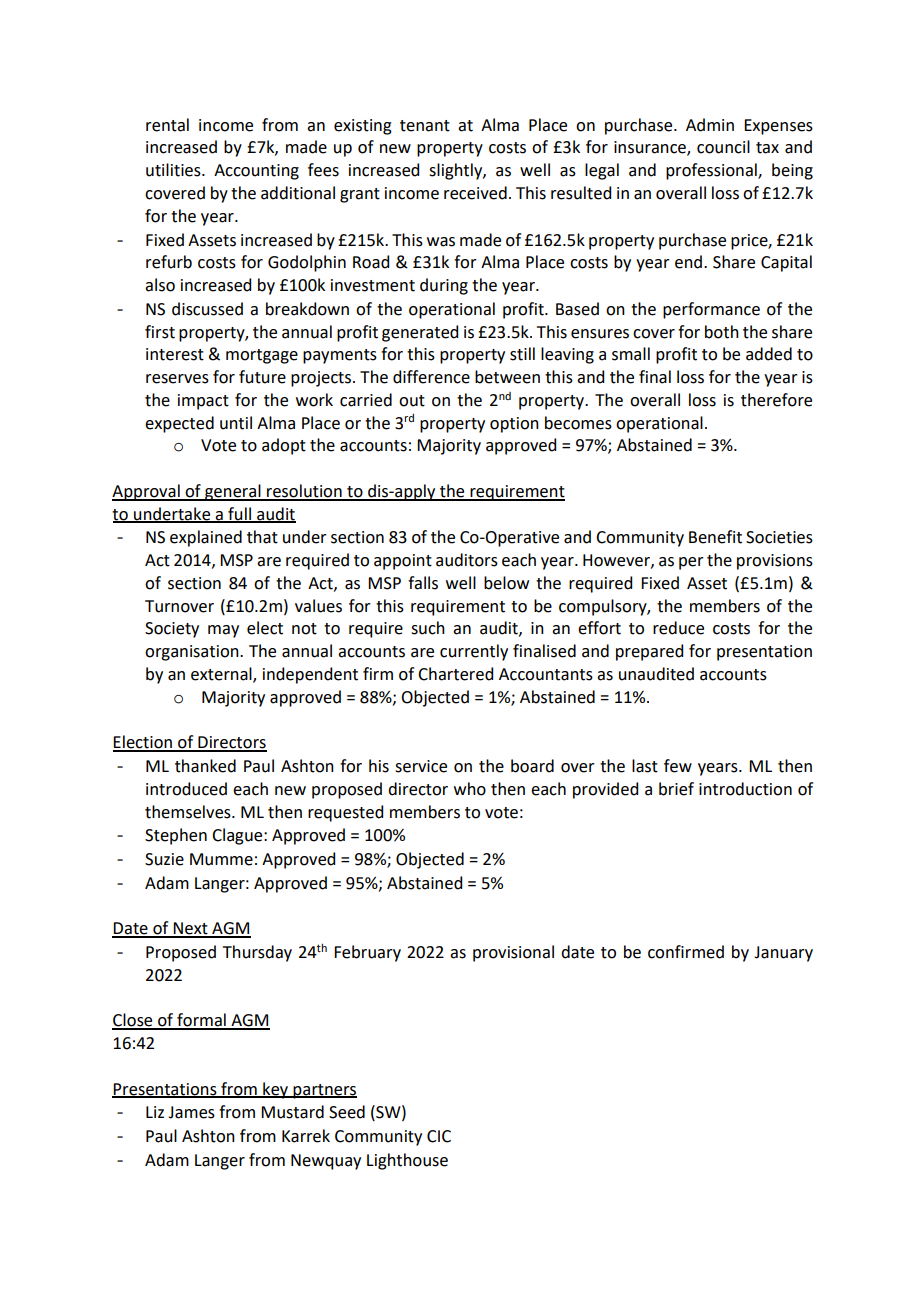  I want to click on James, so click(191, 1112).
